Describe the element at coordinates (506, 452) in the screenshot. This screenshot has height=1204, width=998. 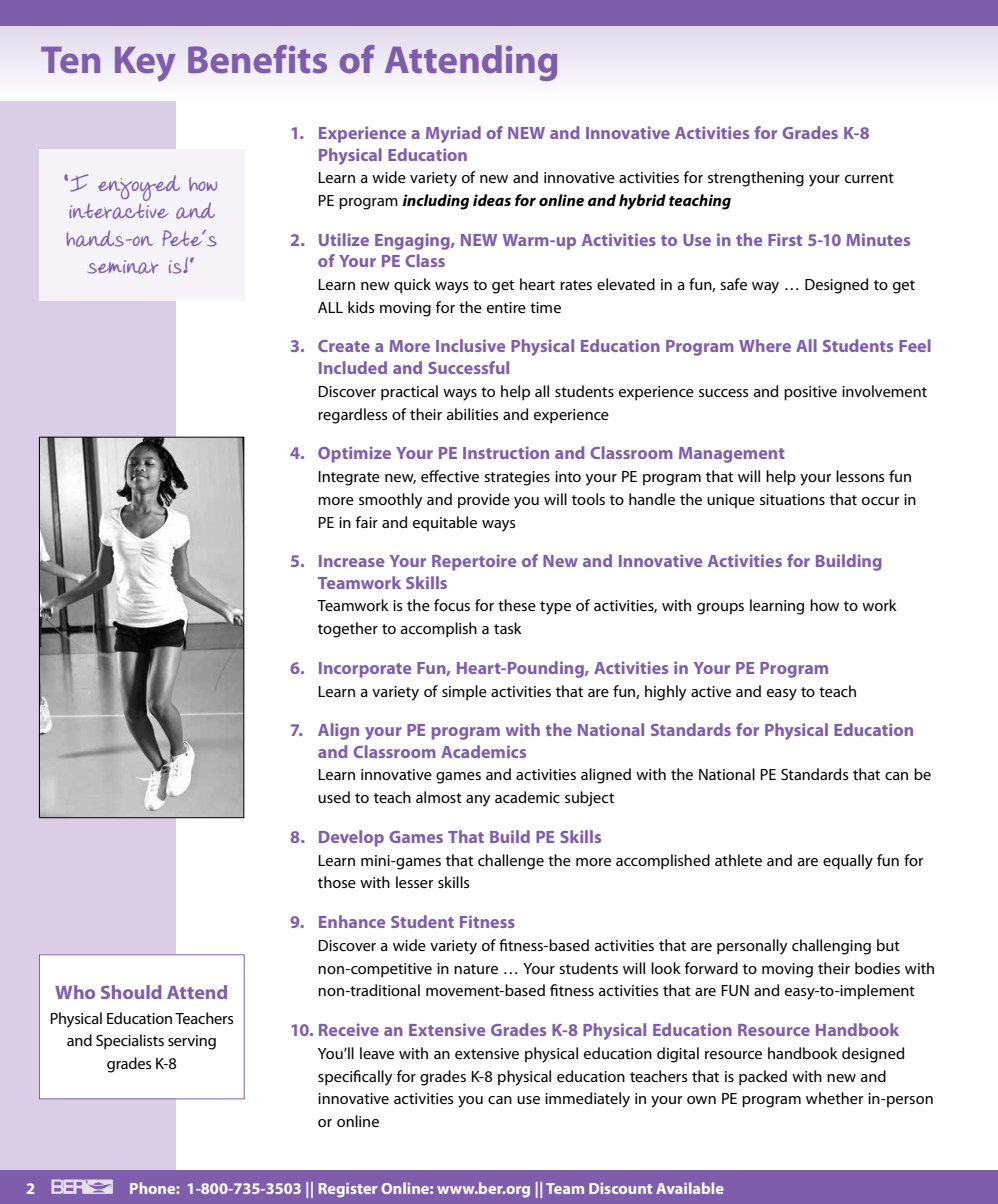
I see `Instruction` at that location.
